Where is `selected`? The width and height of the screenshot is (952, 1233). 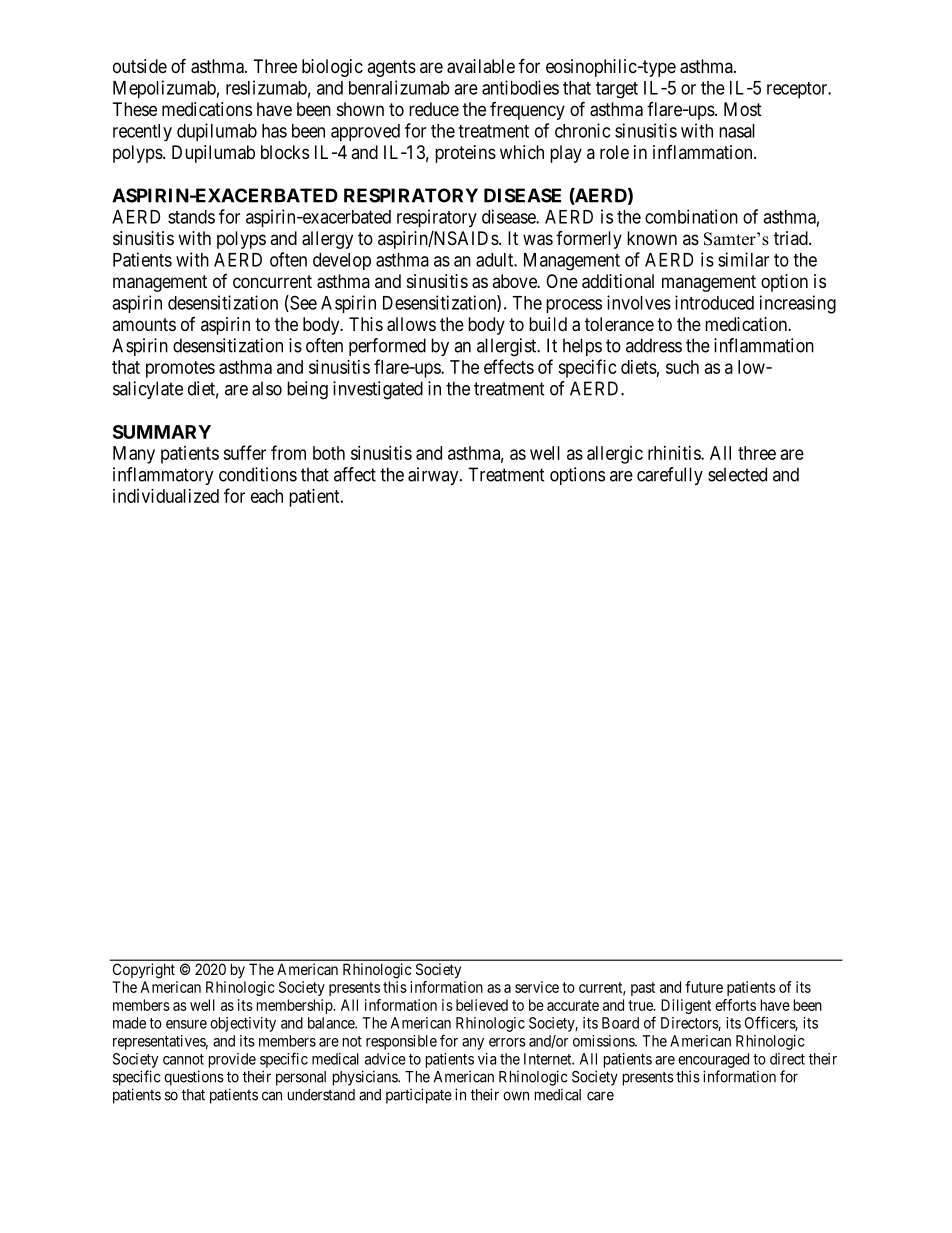 selected is located at coordinates (737, 474).
